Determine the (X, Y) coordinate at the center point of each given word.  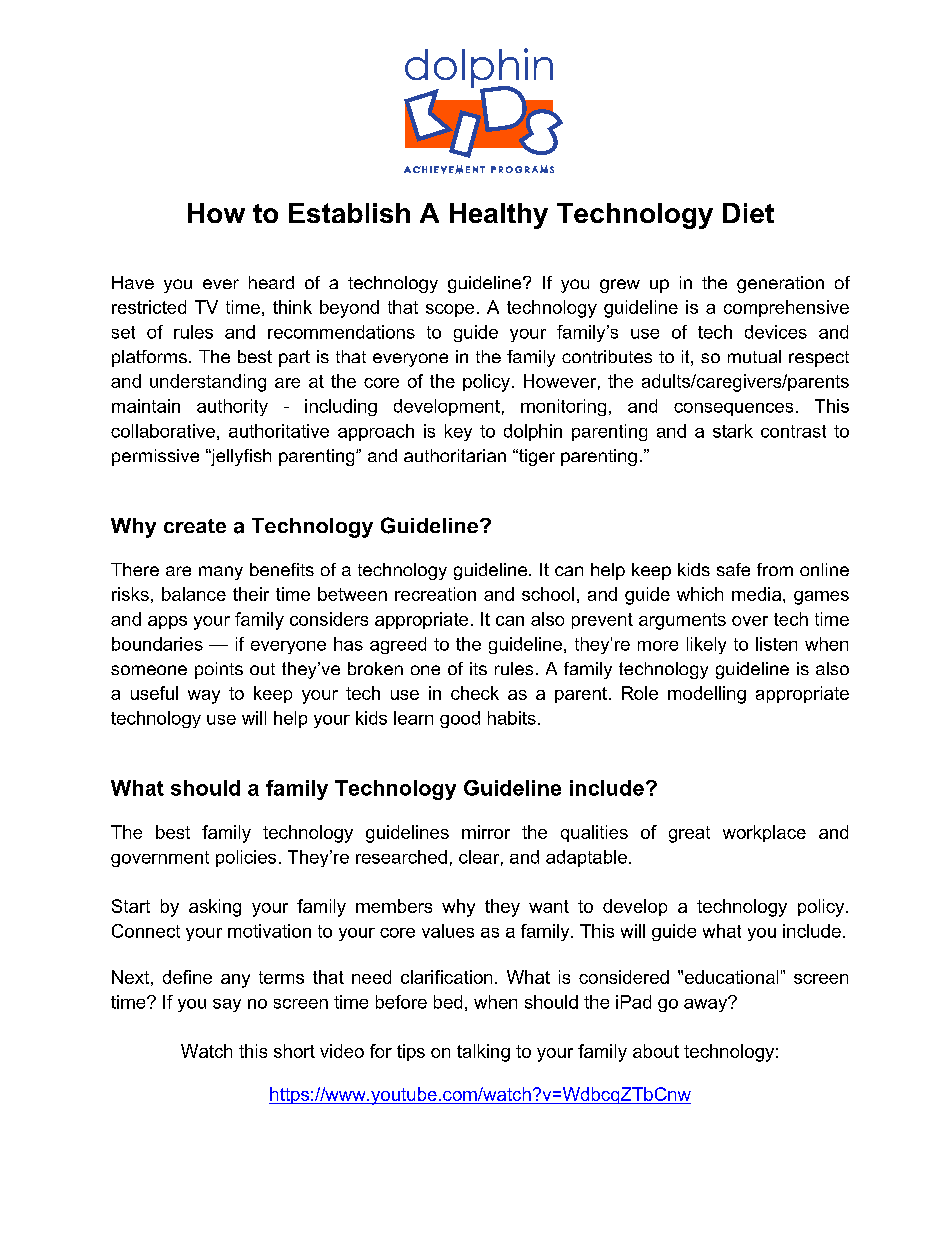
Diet (748, 213)
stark (733, 431)
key (458, 432)
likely (706, 645)
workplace (764, 833)
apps (167, 622)
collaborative (163, 431)
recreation (435, 594)
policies (246, 858)
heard (271, 282)
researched (401, 857)
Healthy (499, 216)
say (227, 1005)
